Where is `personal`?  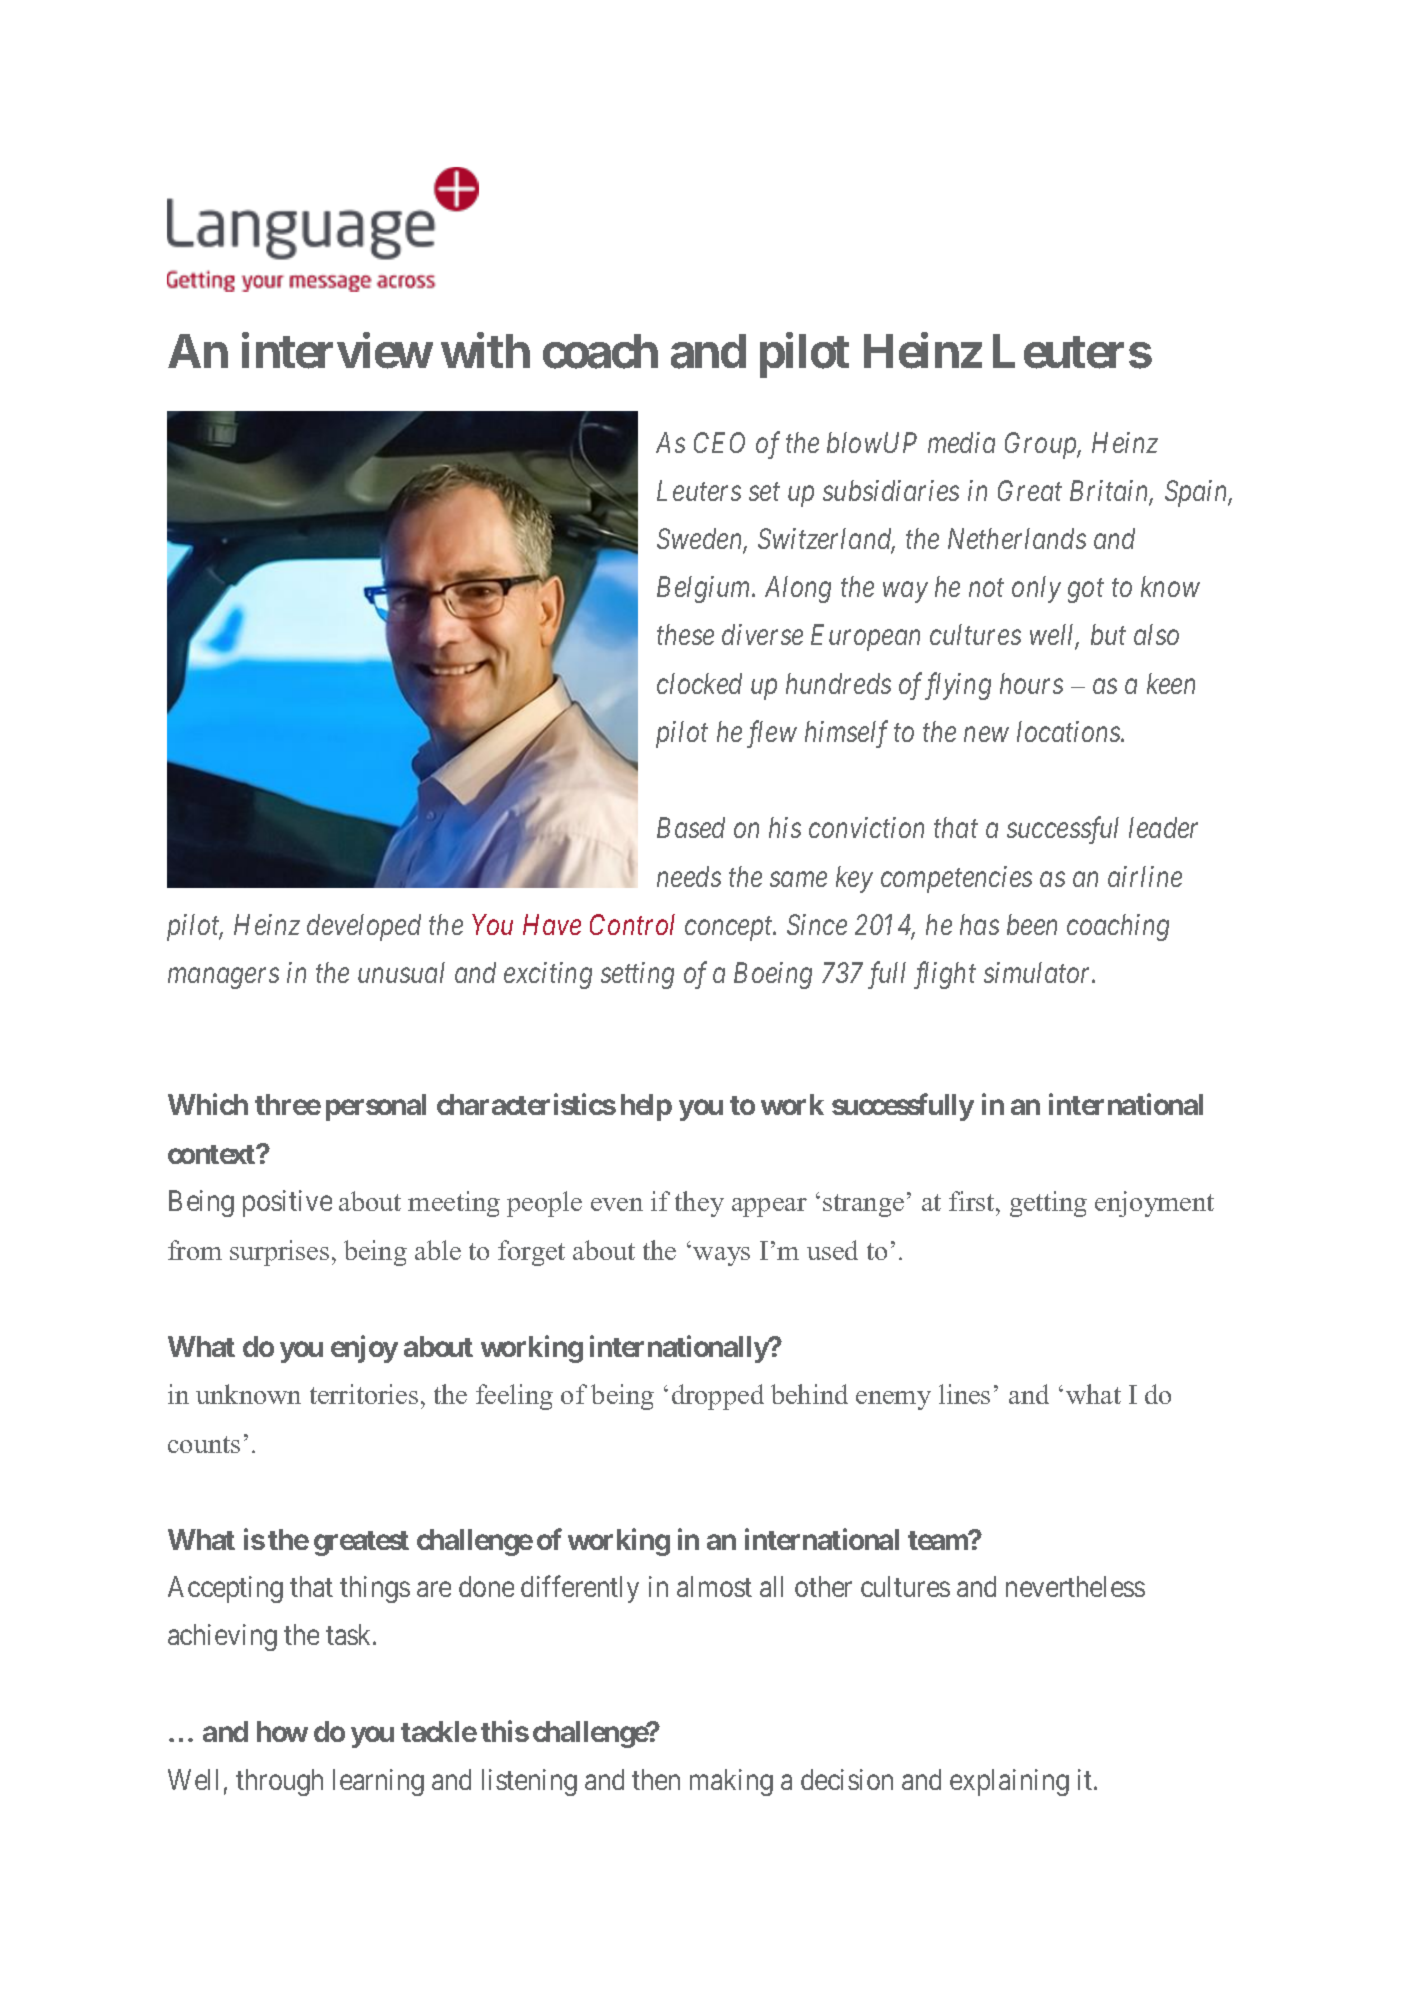
personal is located at coordinates (376, 1107).
